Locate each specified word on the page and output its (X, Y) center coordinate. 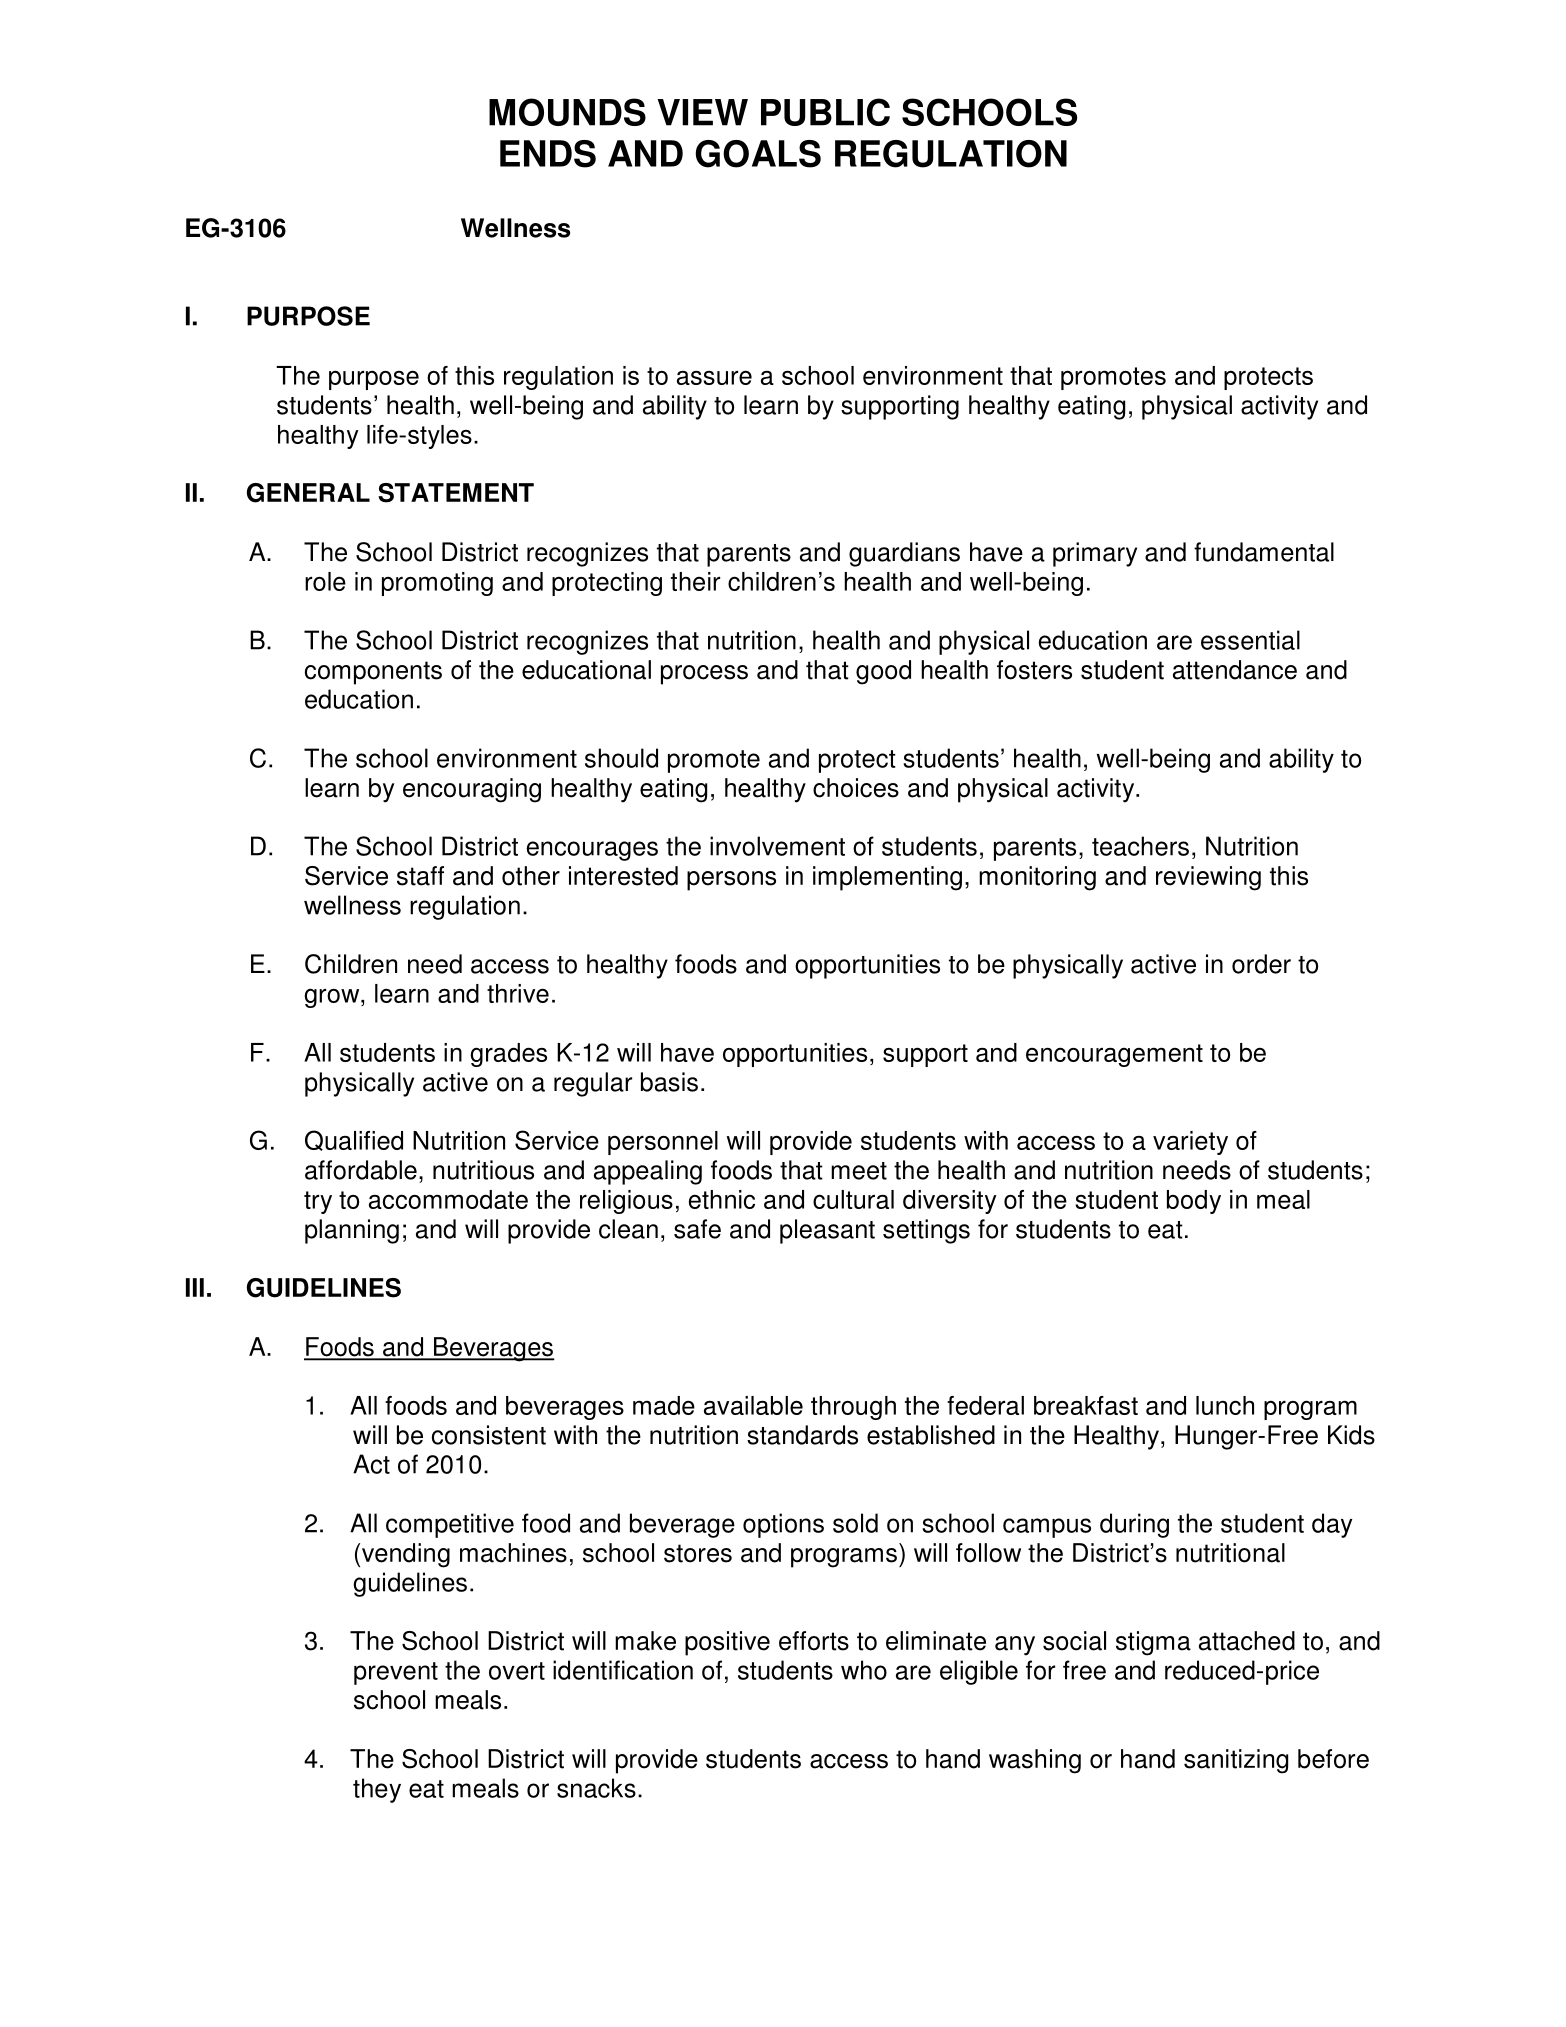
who (864, 1670)
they (377, 1790)
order (1261, 964)
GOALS (758, 154)
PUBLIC (825, 112)
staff (420, 876)
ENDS (548, 154)
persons (731, 881)
